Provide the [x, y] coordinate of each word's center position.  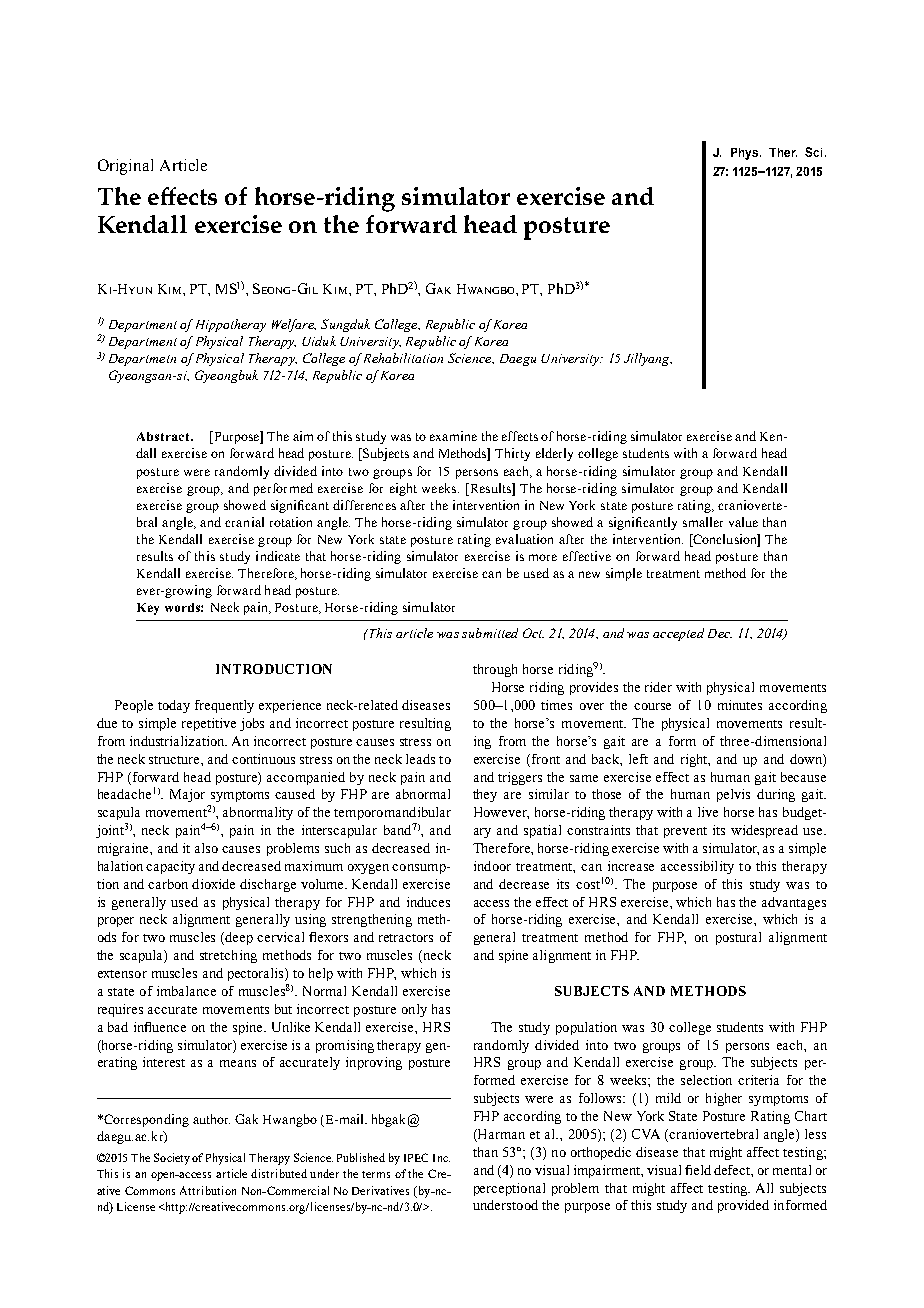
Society [173, 1159]
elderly [554, 454]
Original [125, 167]
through [495, 670]
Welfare [294, 325]
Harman [500, 1134]
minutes [740, 705]
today [174, 706]
